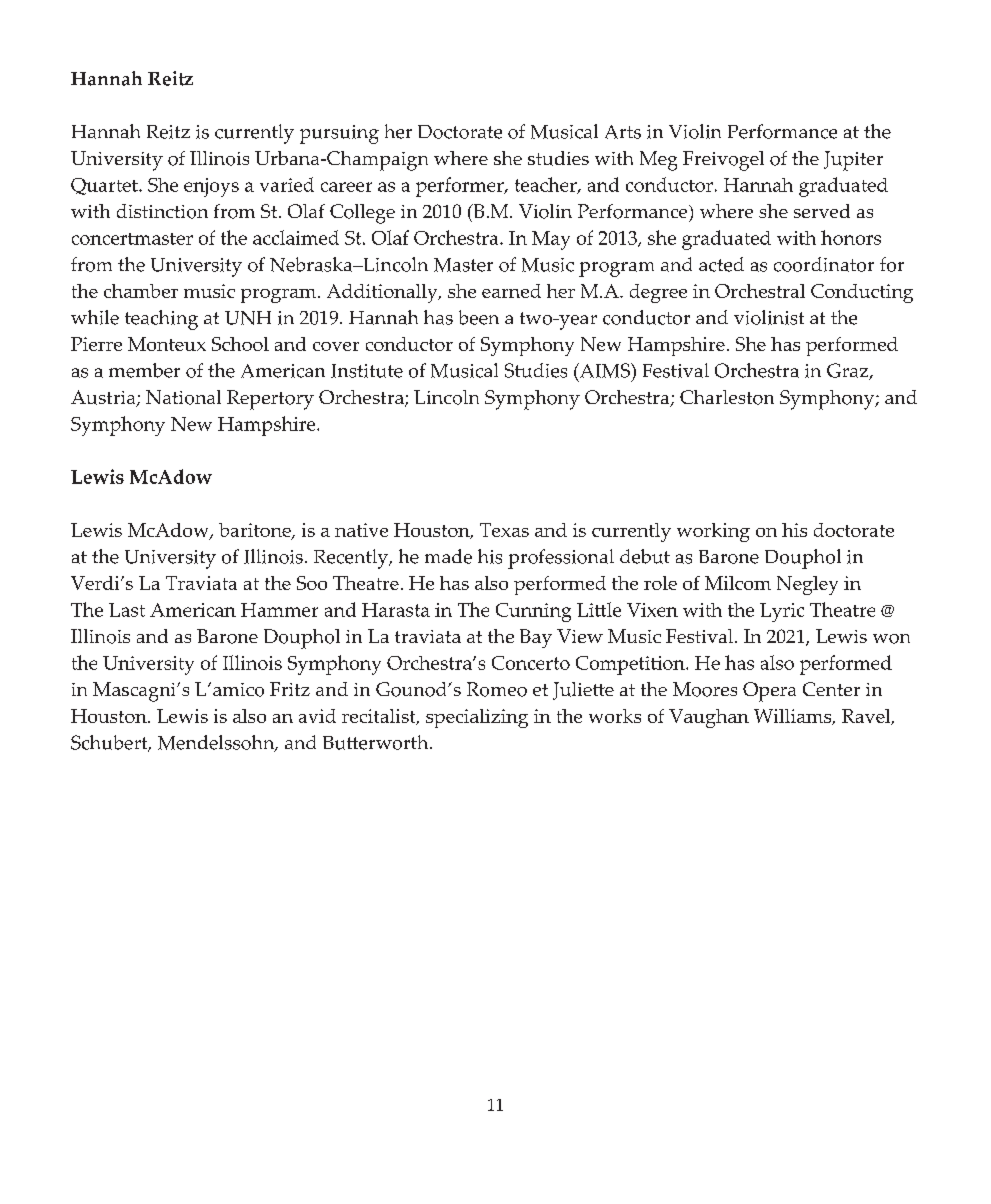 Image resolution: width=991 pixels, height=1204 pixels. I want to click on Texas, so click(504, 530).
